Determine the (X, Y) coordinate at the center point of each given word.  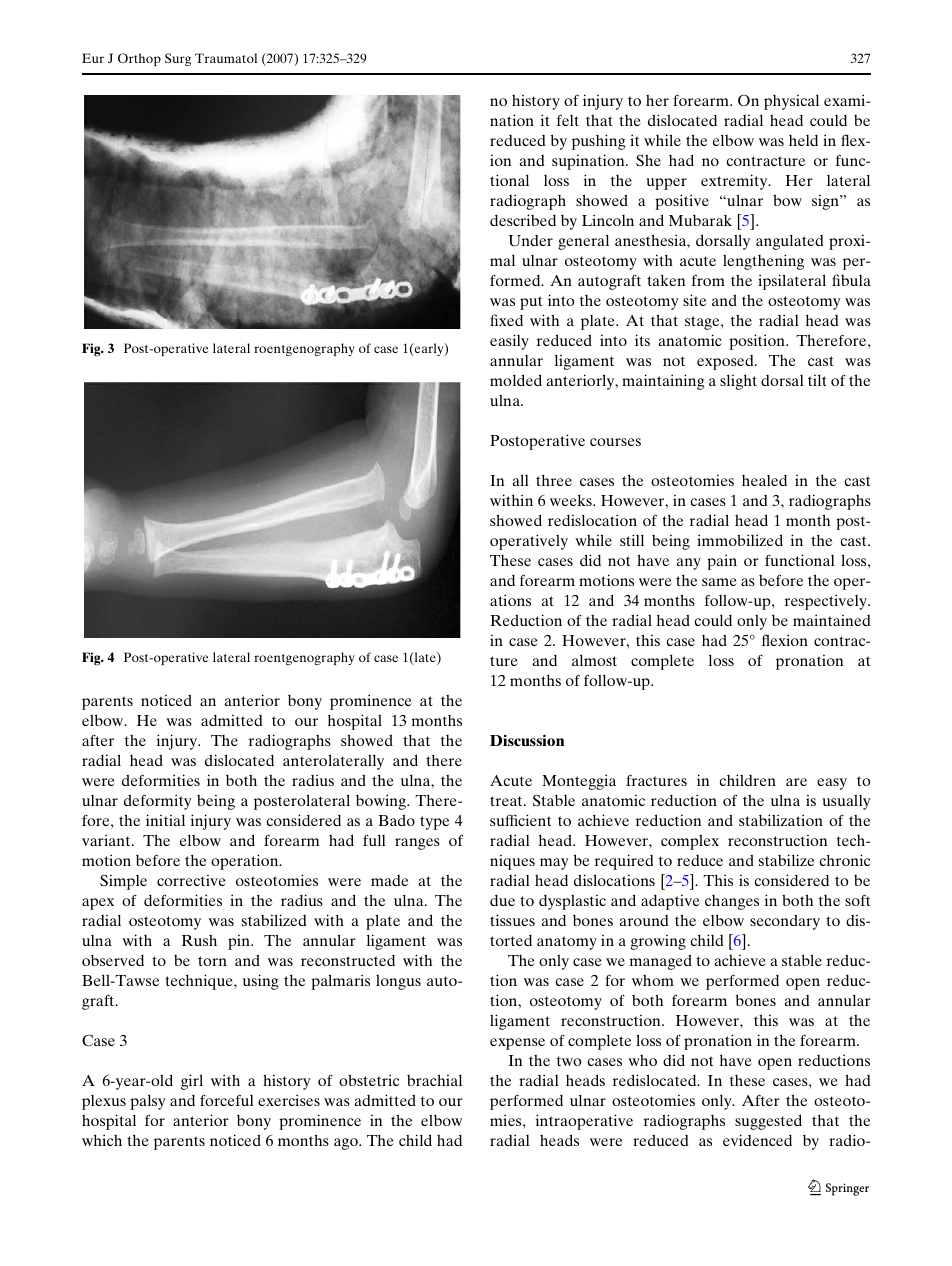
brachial (434, 1080)
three (554, 480)
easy (832, 784)
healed (764, 480)
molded (516, 380)
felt (568, 120)
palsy (148, 1102)
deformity (158, 802)
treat (507, 801)
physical (791, 102)
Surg (178, 59)
